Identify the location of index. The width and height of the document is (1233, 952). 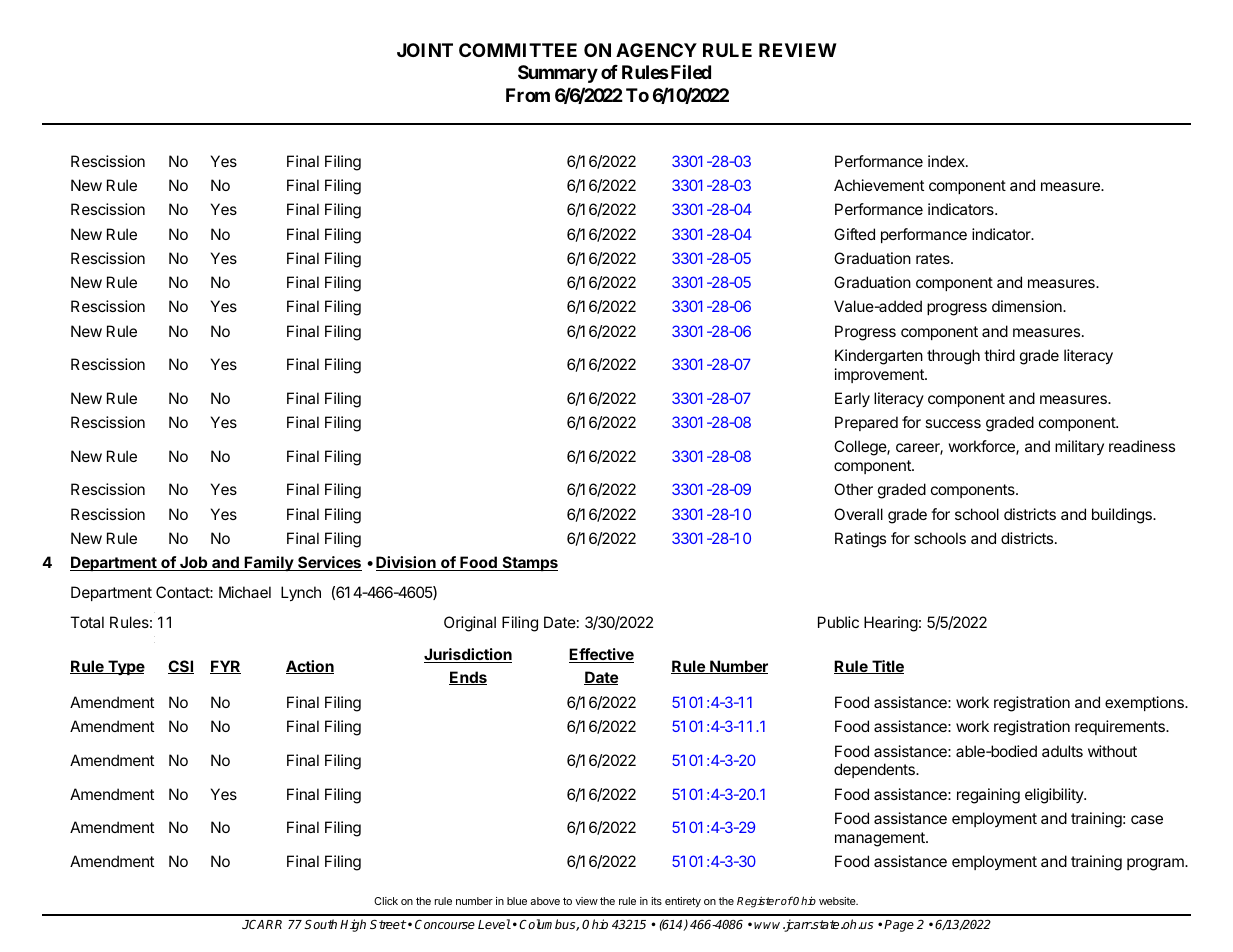
(947, 161).
